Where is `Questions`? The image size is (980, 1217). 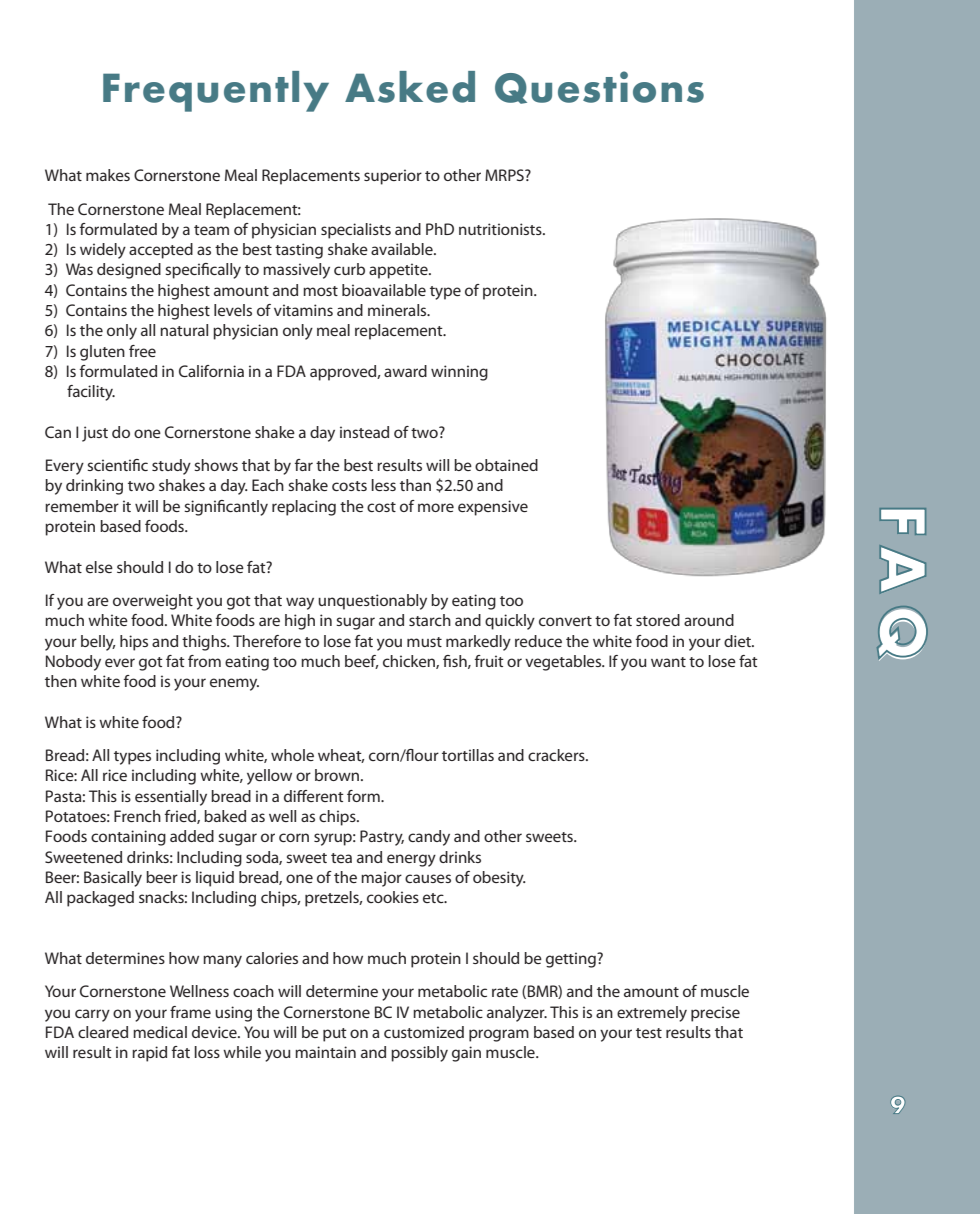
Questions is located at coordinates (599, 87).
